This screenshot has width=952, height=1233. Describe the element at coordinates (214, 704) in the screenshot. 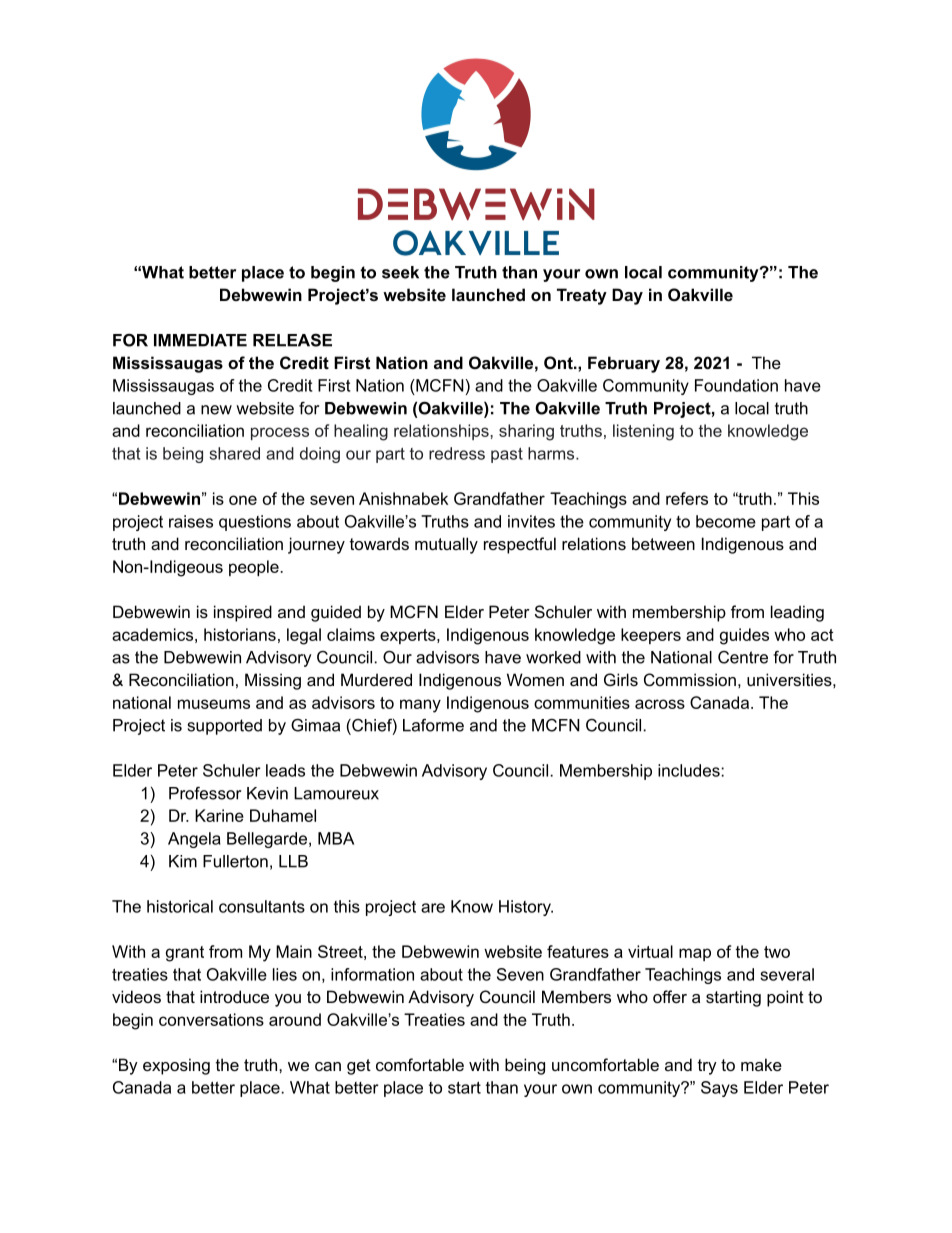

I see `museums` at that location.
